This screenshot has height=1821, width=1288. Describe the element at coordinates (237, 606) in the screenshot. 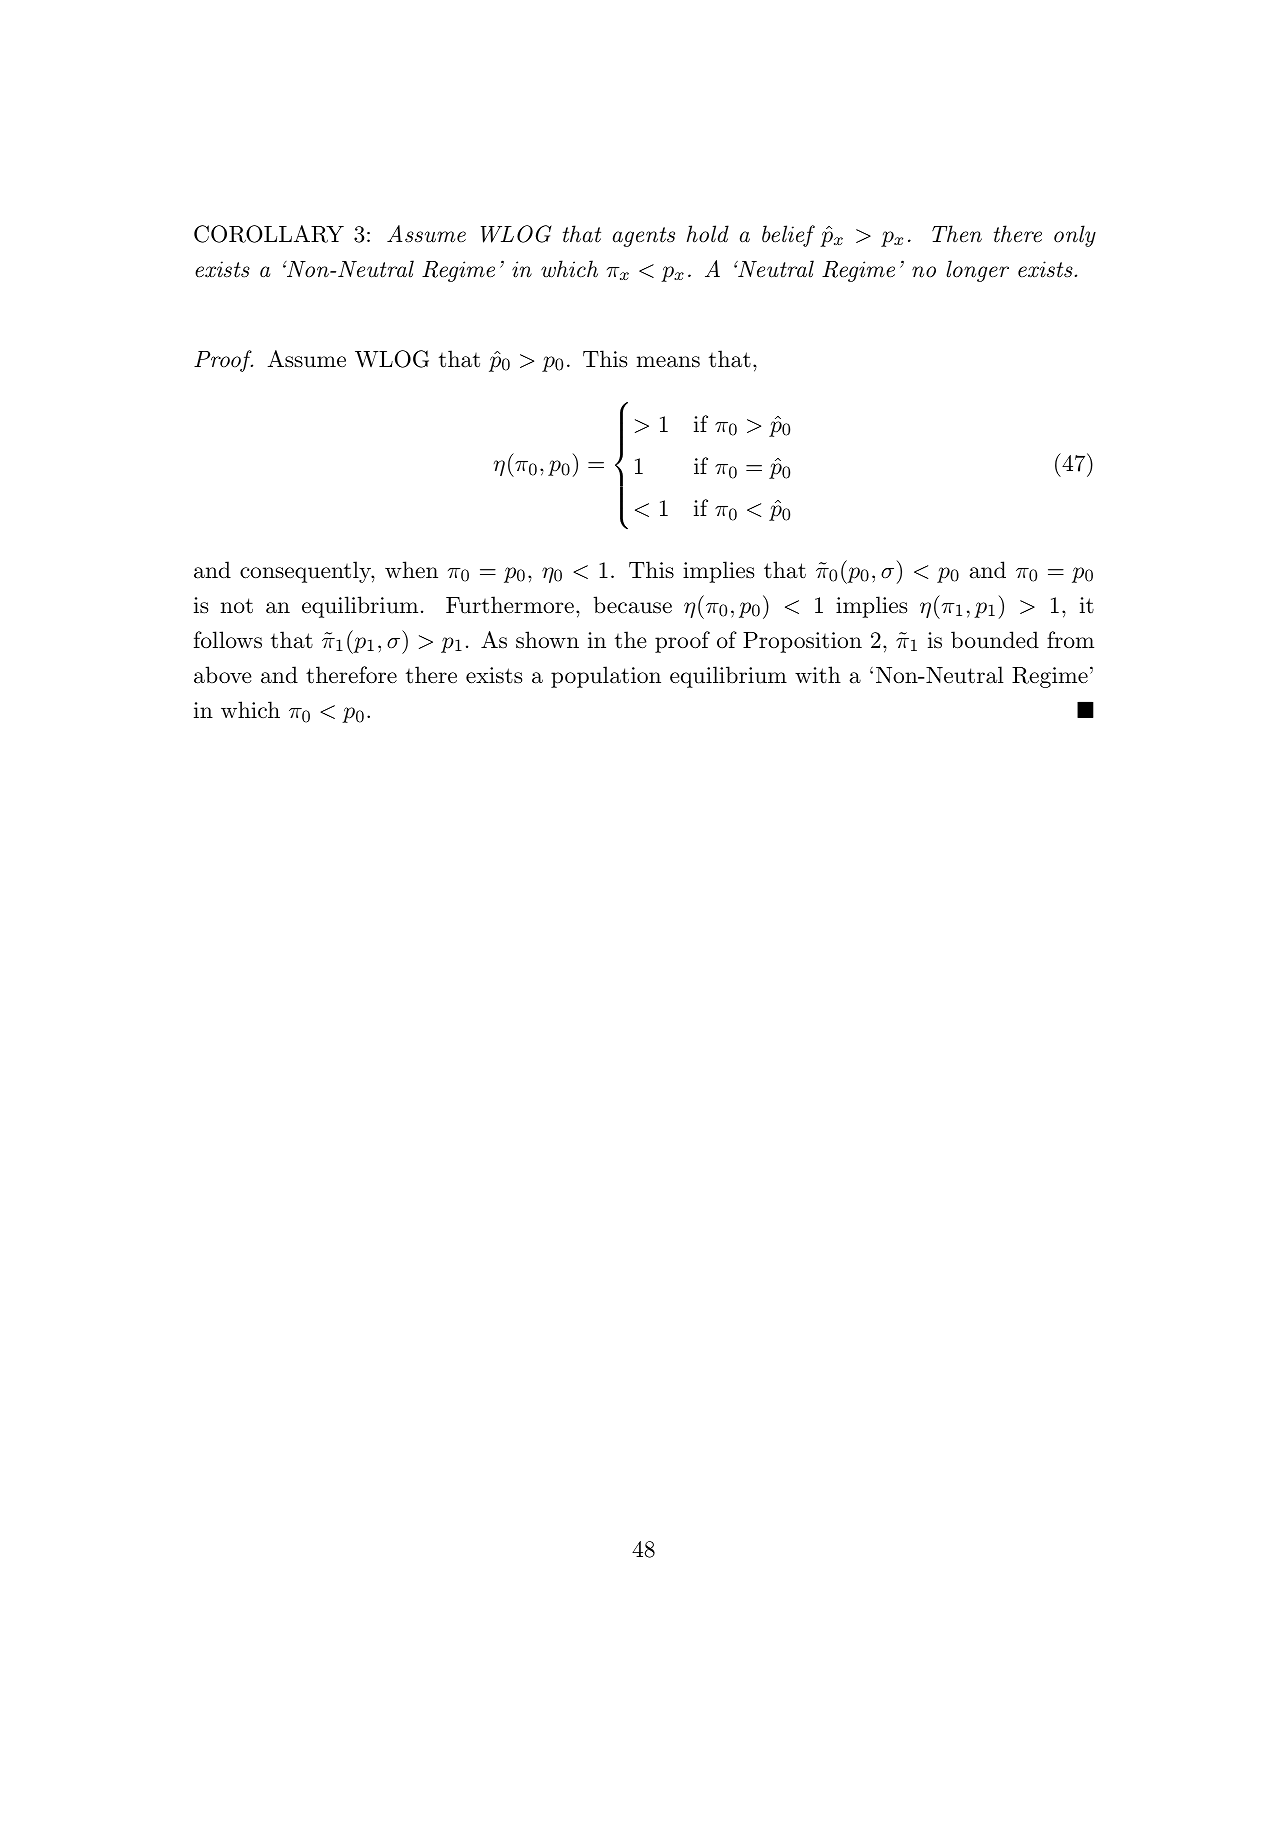

I see `not` at that location.
